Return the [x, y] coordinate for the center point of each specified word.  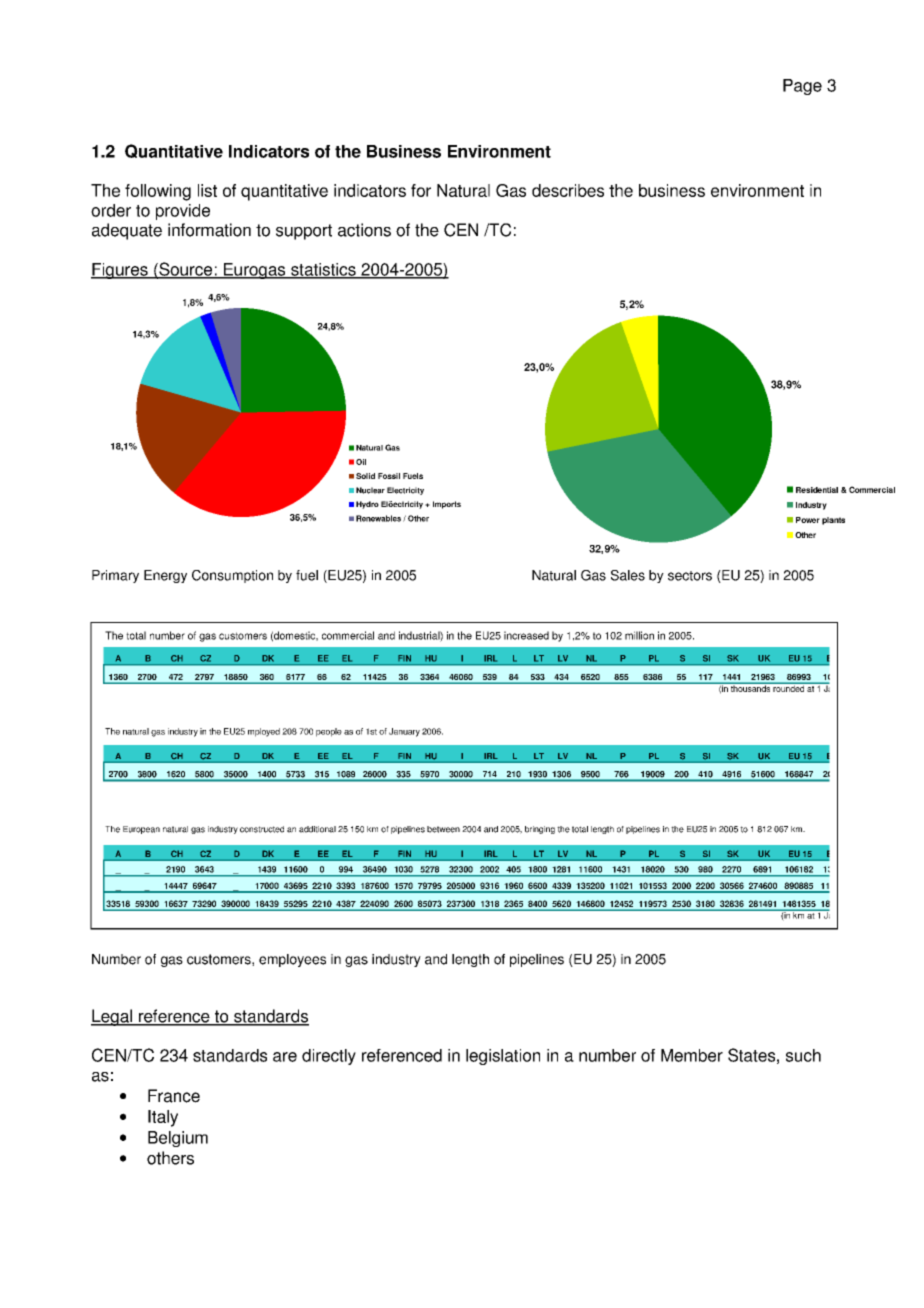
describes [568, 190]
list [207, 190]
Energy [165, 576]
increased [526, 635]
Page [802, 87]
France [174, 1096]
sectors [690, 576]
